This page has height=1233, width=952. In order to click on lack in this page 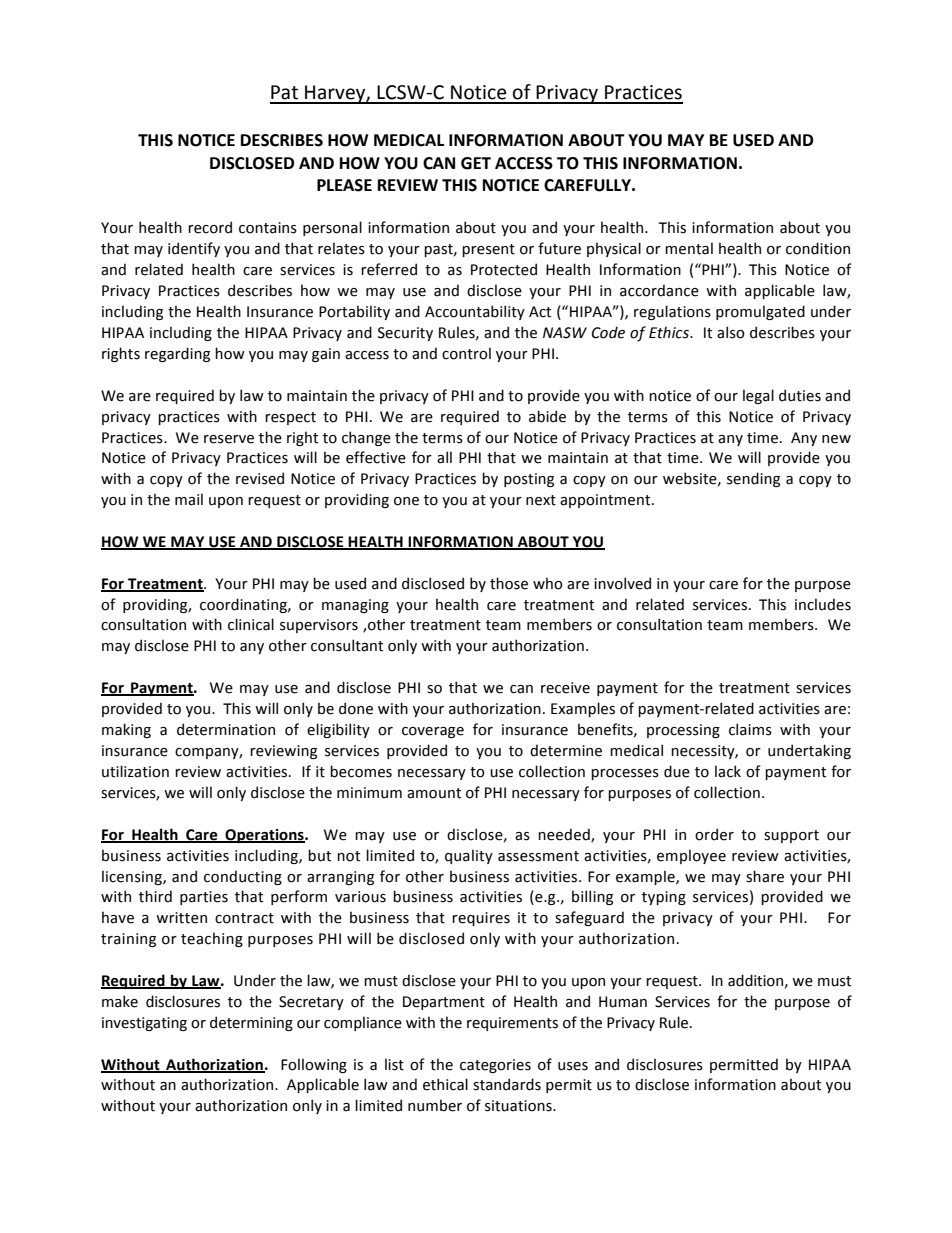, I will do `click(728, 771)`.
